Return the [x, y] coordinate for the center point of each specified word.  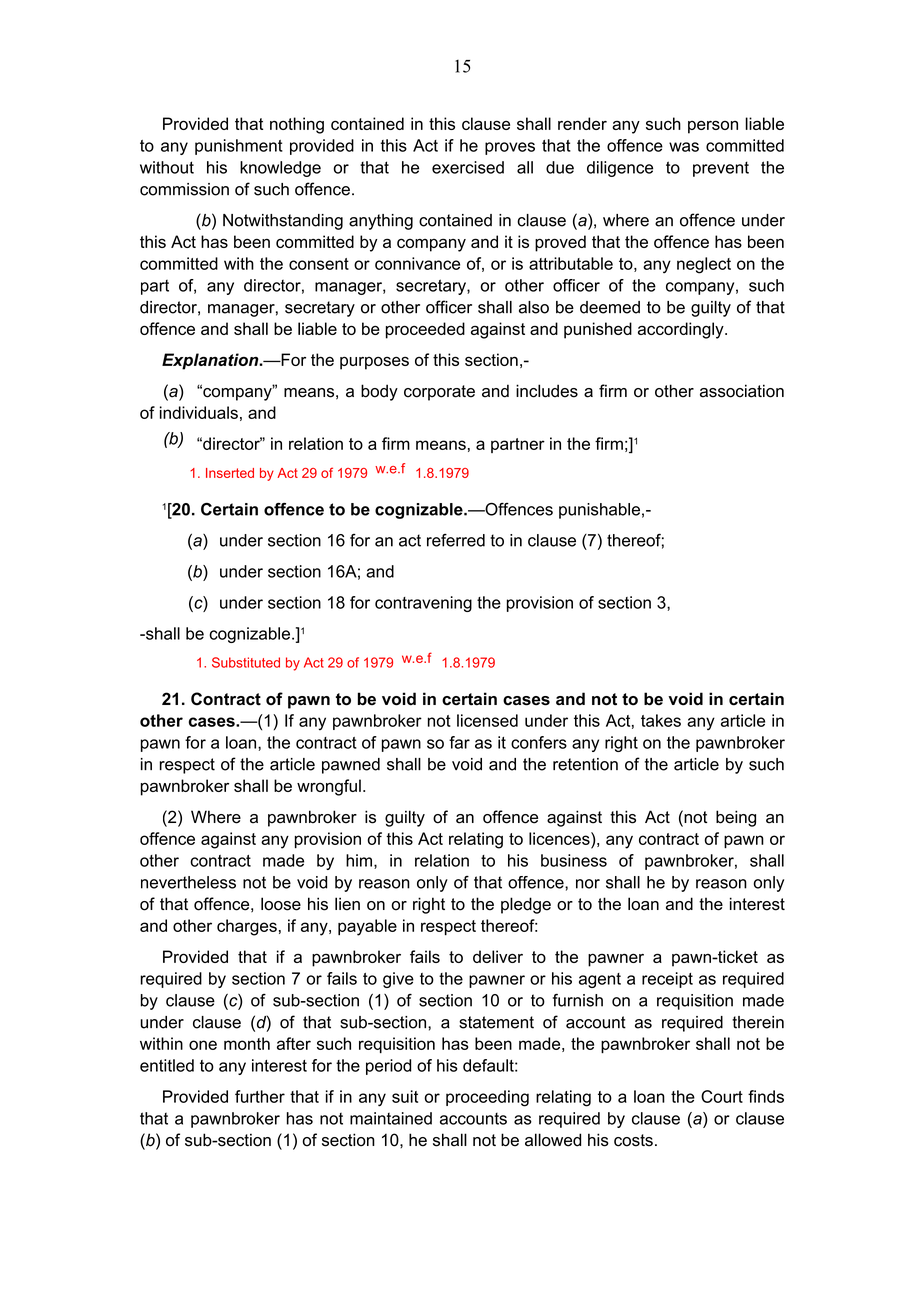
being [736, 818]
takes [661, 720]
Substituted [246, 662]
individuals [199, 412]
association [742, 391]
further [260, 1096]
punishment [239, 147]
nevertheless [188, 882]
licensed [487, 720]
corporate [439, 393]
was [684, 147]
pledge [526, 905]
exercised [468, 167]
